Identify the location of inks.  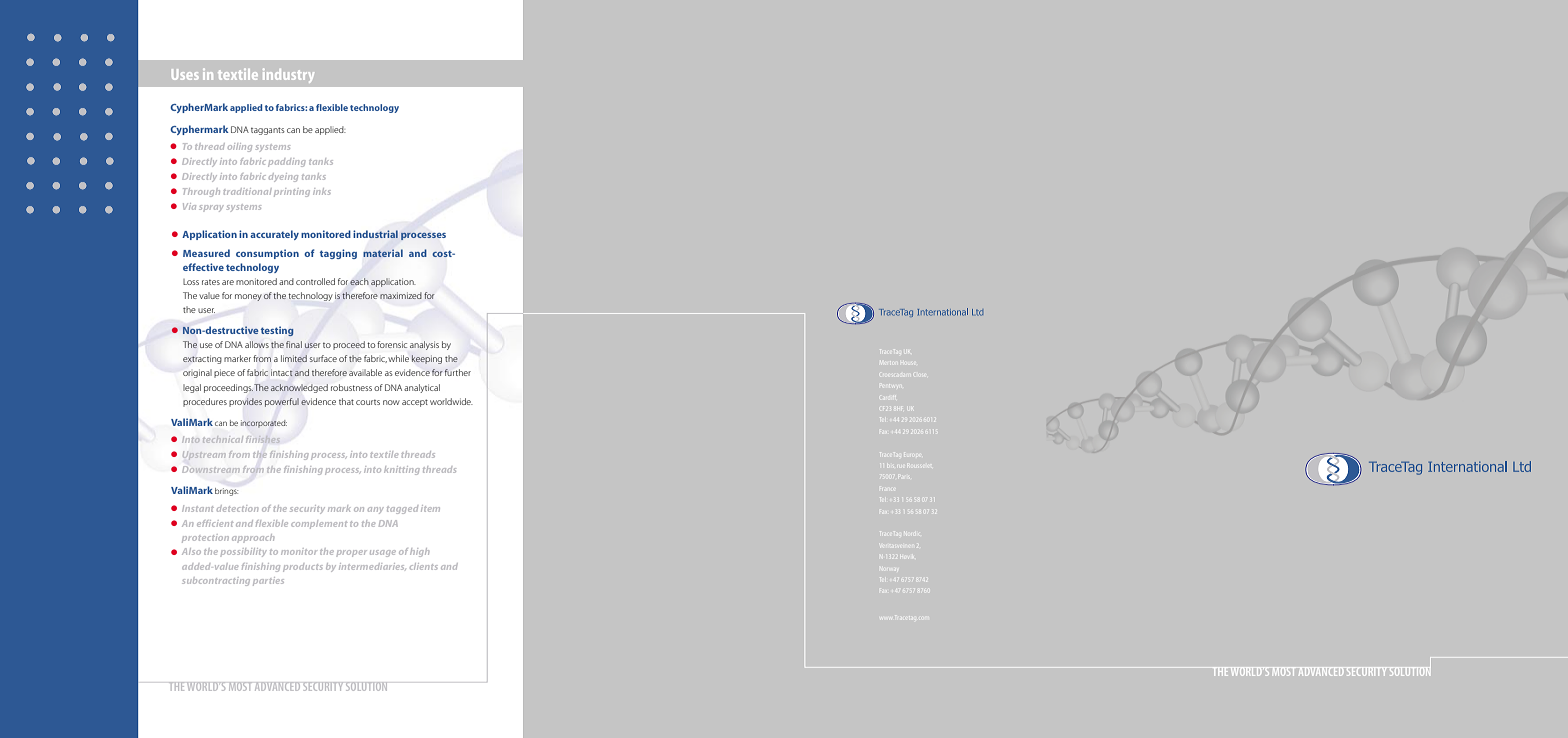
(322, 191).
